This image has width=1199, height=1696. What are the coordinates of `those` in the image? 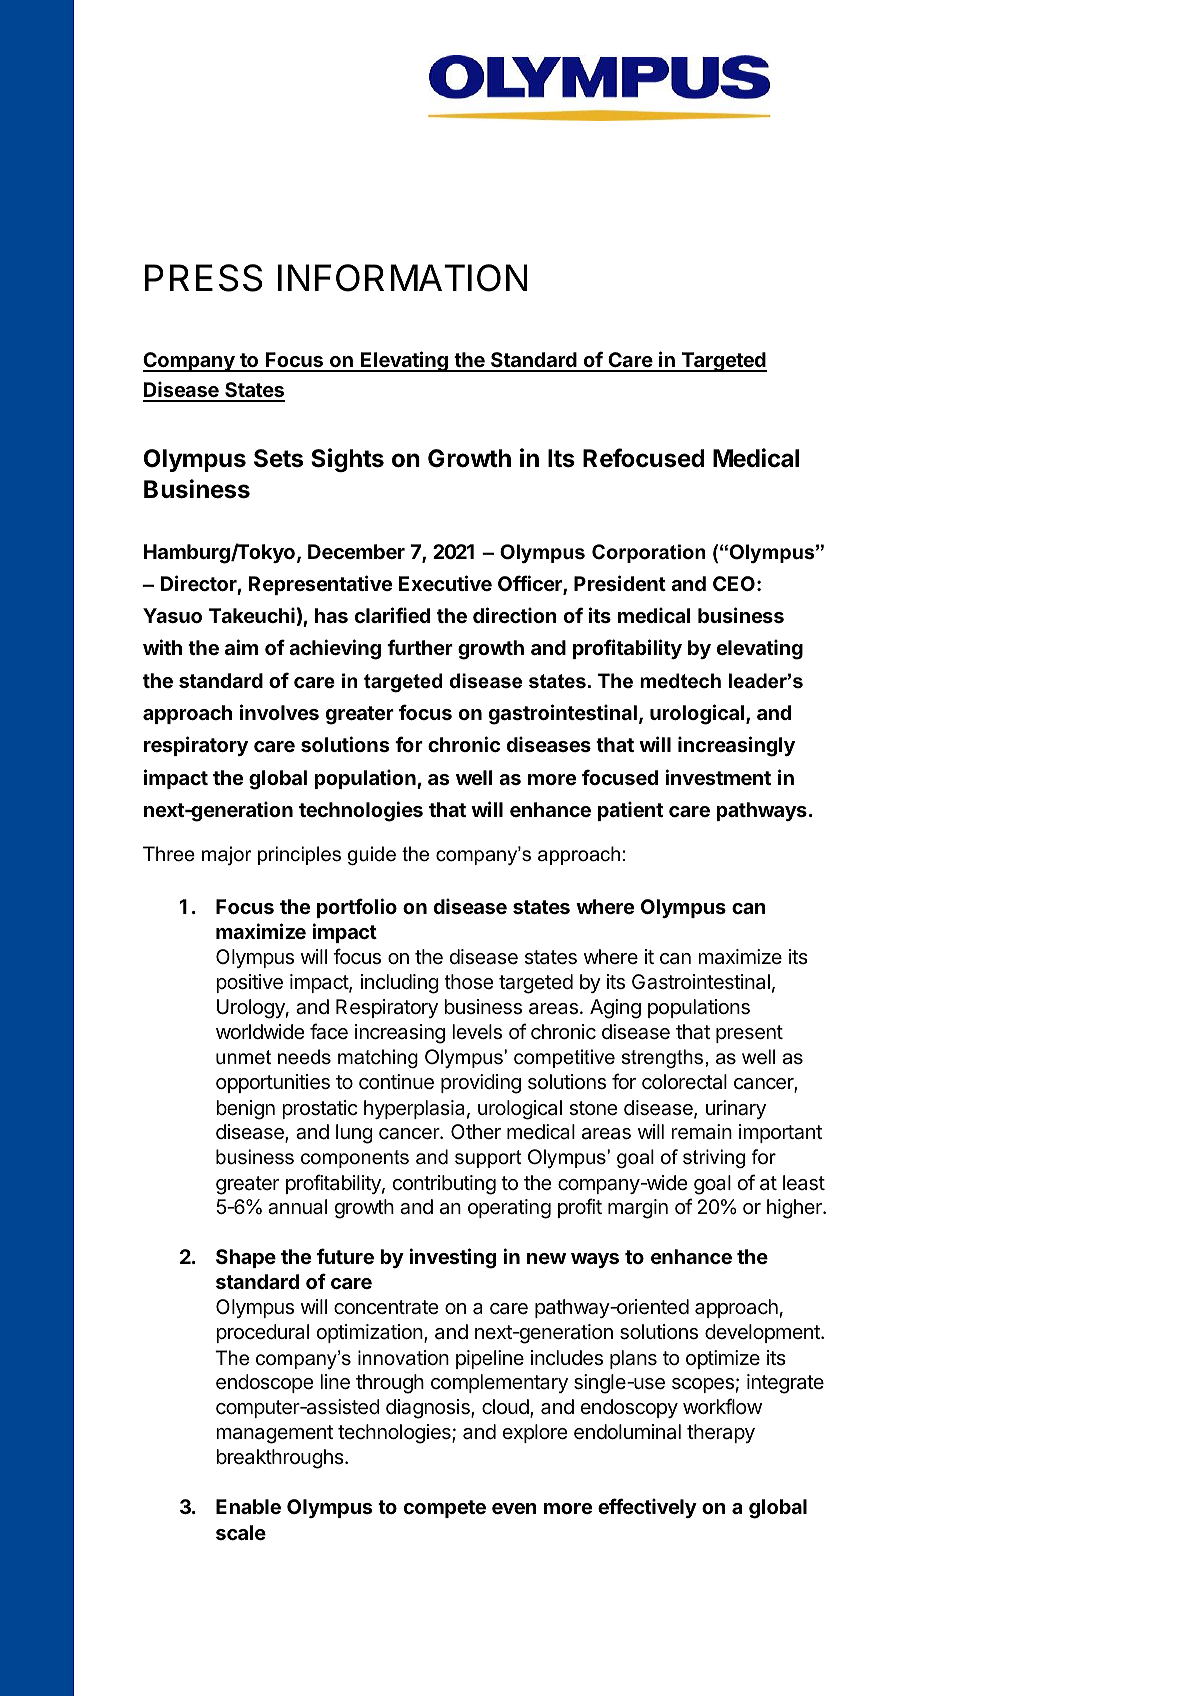 It's located at (469, 982).
